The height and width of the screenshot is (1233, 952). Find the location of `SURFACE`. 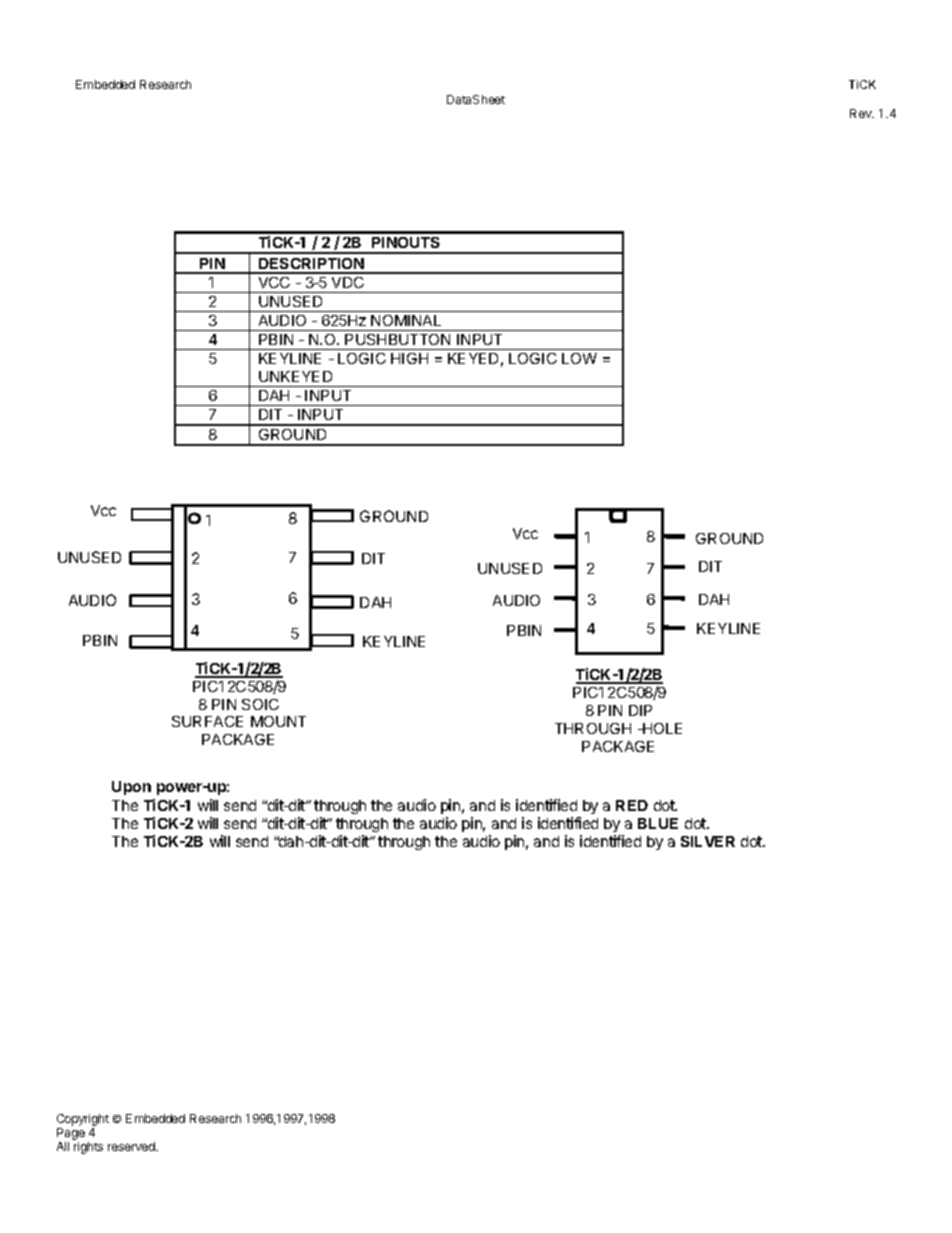

SURFACE is located at coordinates (207, 721).
